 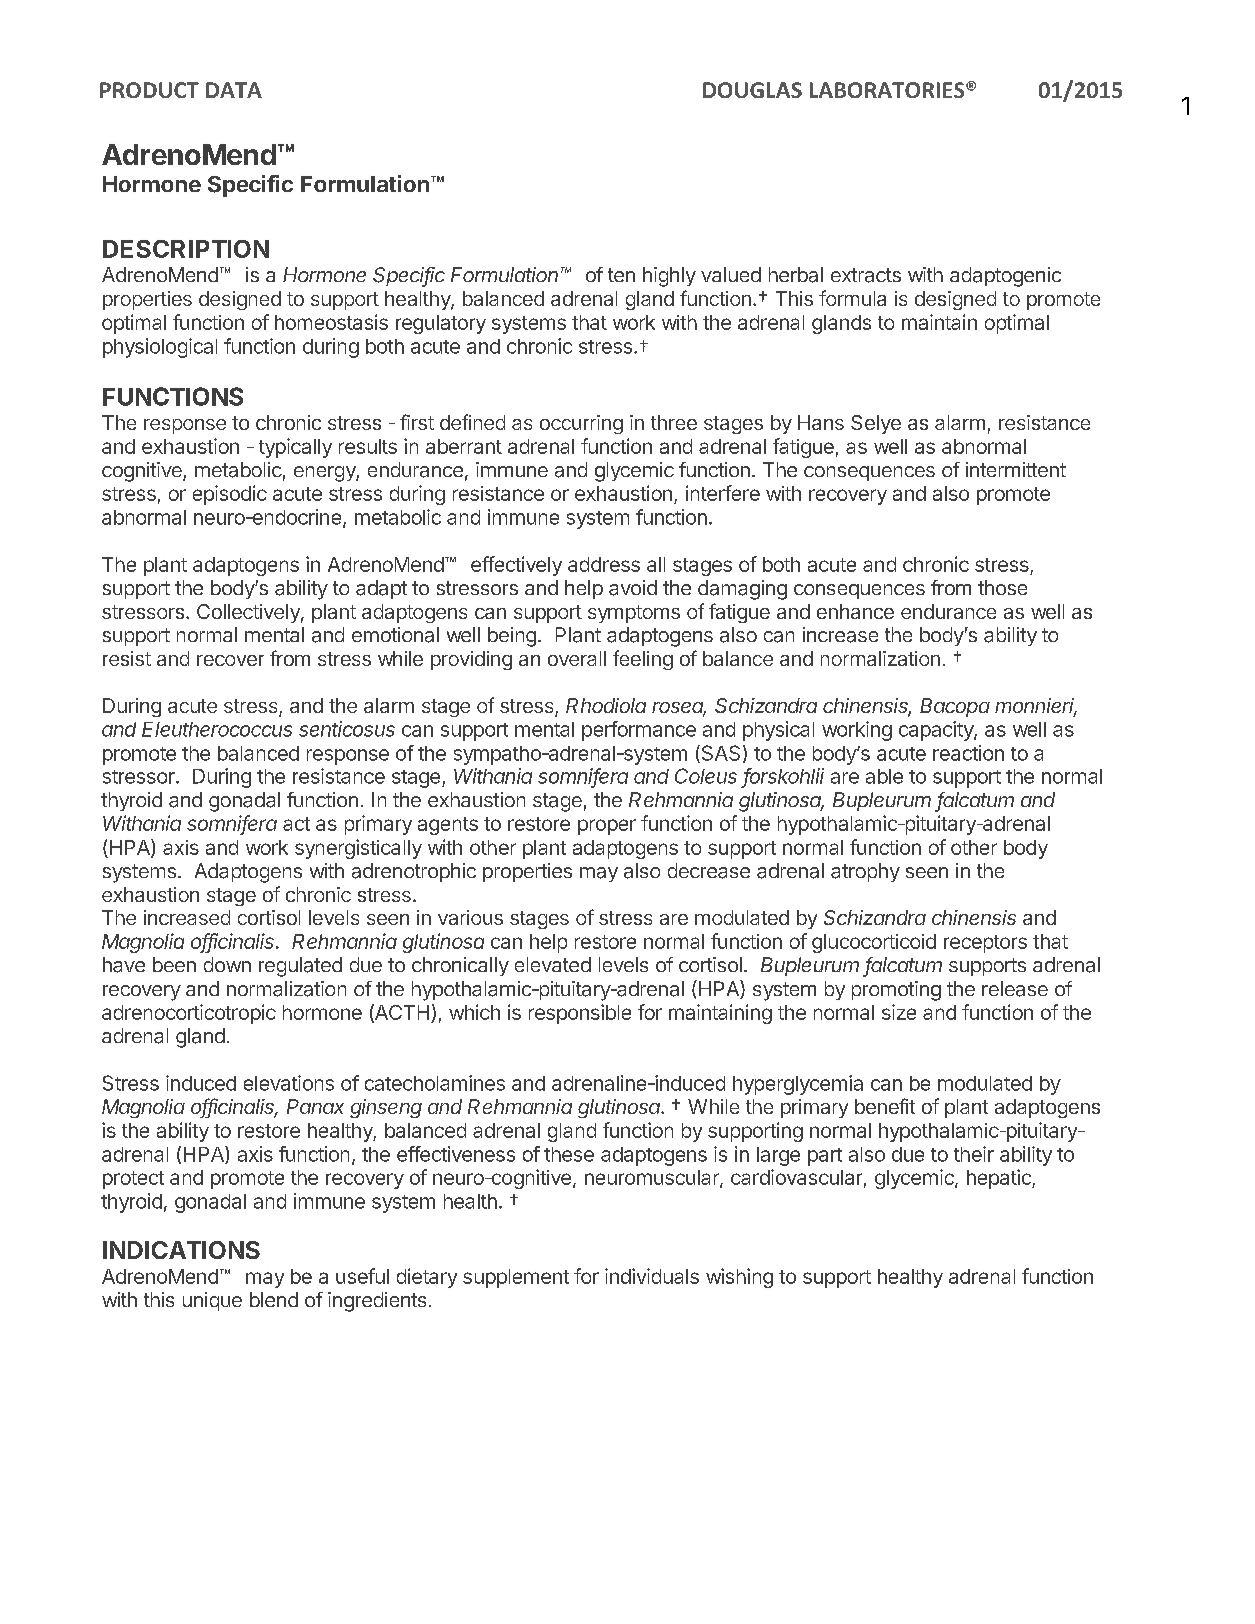 I want to click on INDICATIONS, so click(x=181, y=1250).
